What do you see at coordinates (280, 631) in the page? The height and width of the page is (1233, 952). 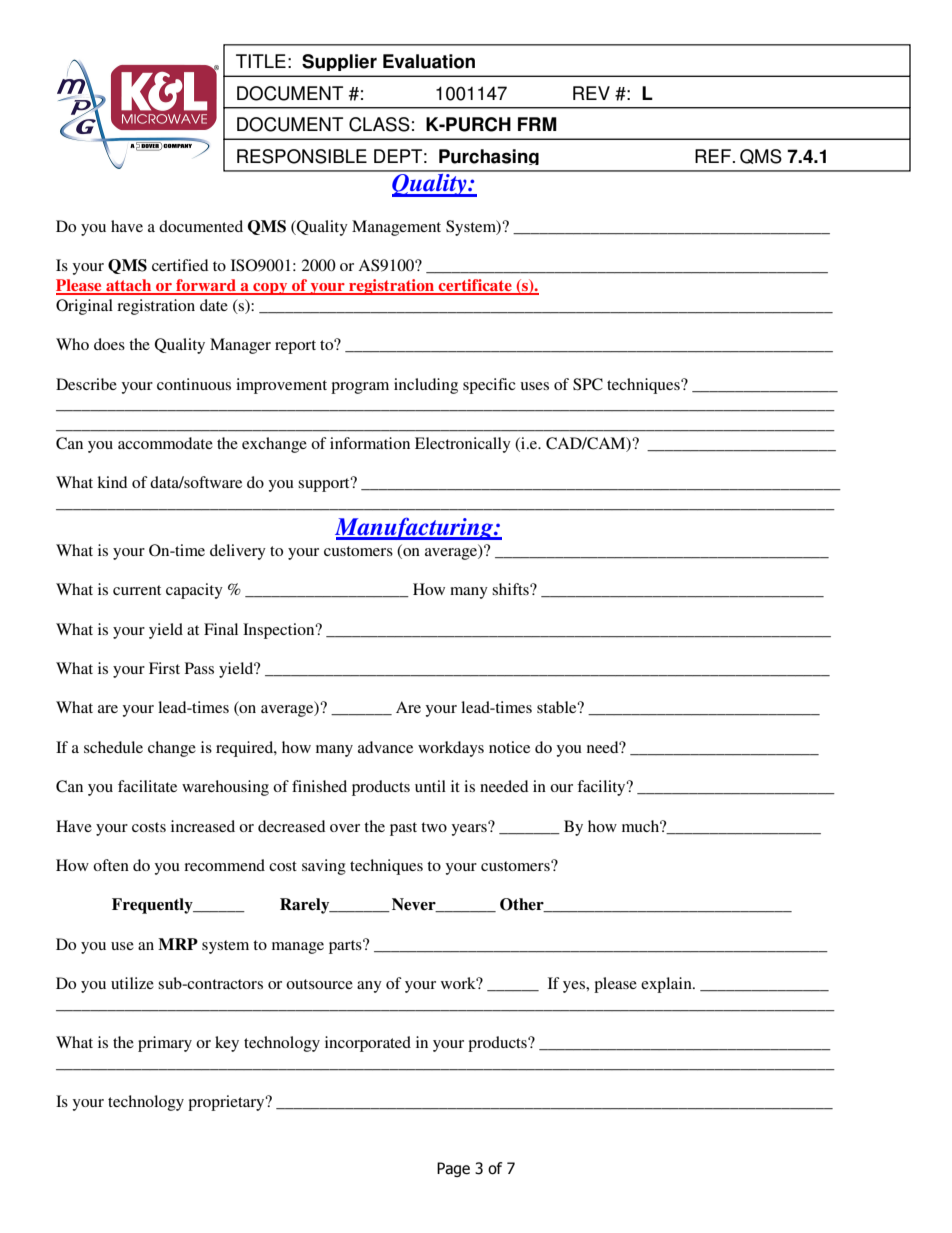 I see `Inspection` at bounding box center [280, 631].
